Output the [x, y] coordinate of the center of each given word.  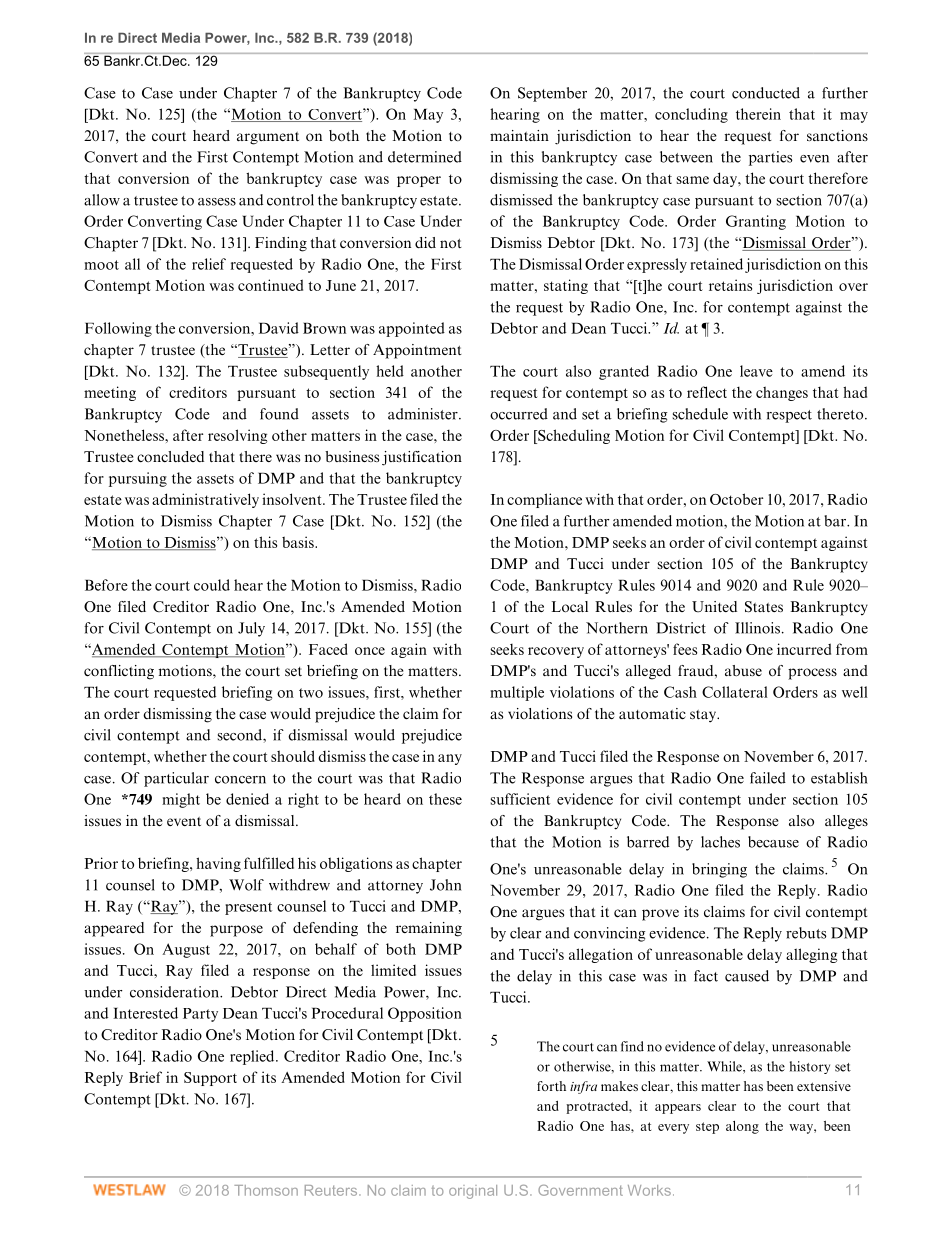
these [445, 799]
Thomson [266, 1190]
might [181, 800]
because [773, 842]
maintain [519, 135]
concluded [170, 456]
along [742, 1127]
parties [770, 158]
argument [268, 138]
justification [422, 458]
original [473, 1192]
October [736, 499]
